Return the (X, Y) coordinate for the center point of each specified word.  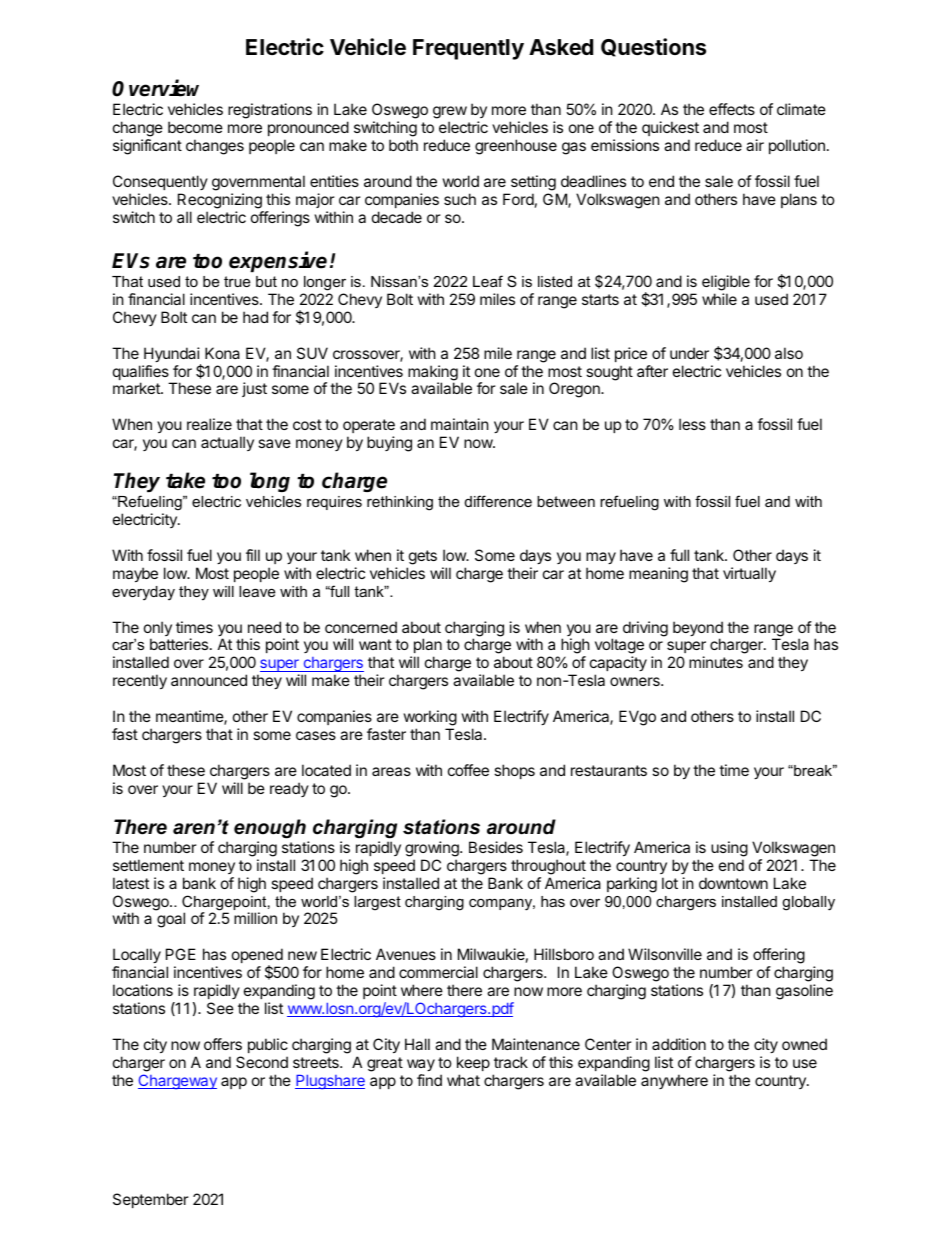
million (255, 918)
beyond (698, 630)
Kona (222, 353)
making (433, 374)
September (151, 1200)
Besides (496, 847)
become (195, 127)
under (689, 353)
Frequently (468, 49)
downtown (733, 883)
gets (423, 557)
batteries (180, 644)
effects (732, 109)
